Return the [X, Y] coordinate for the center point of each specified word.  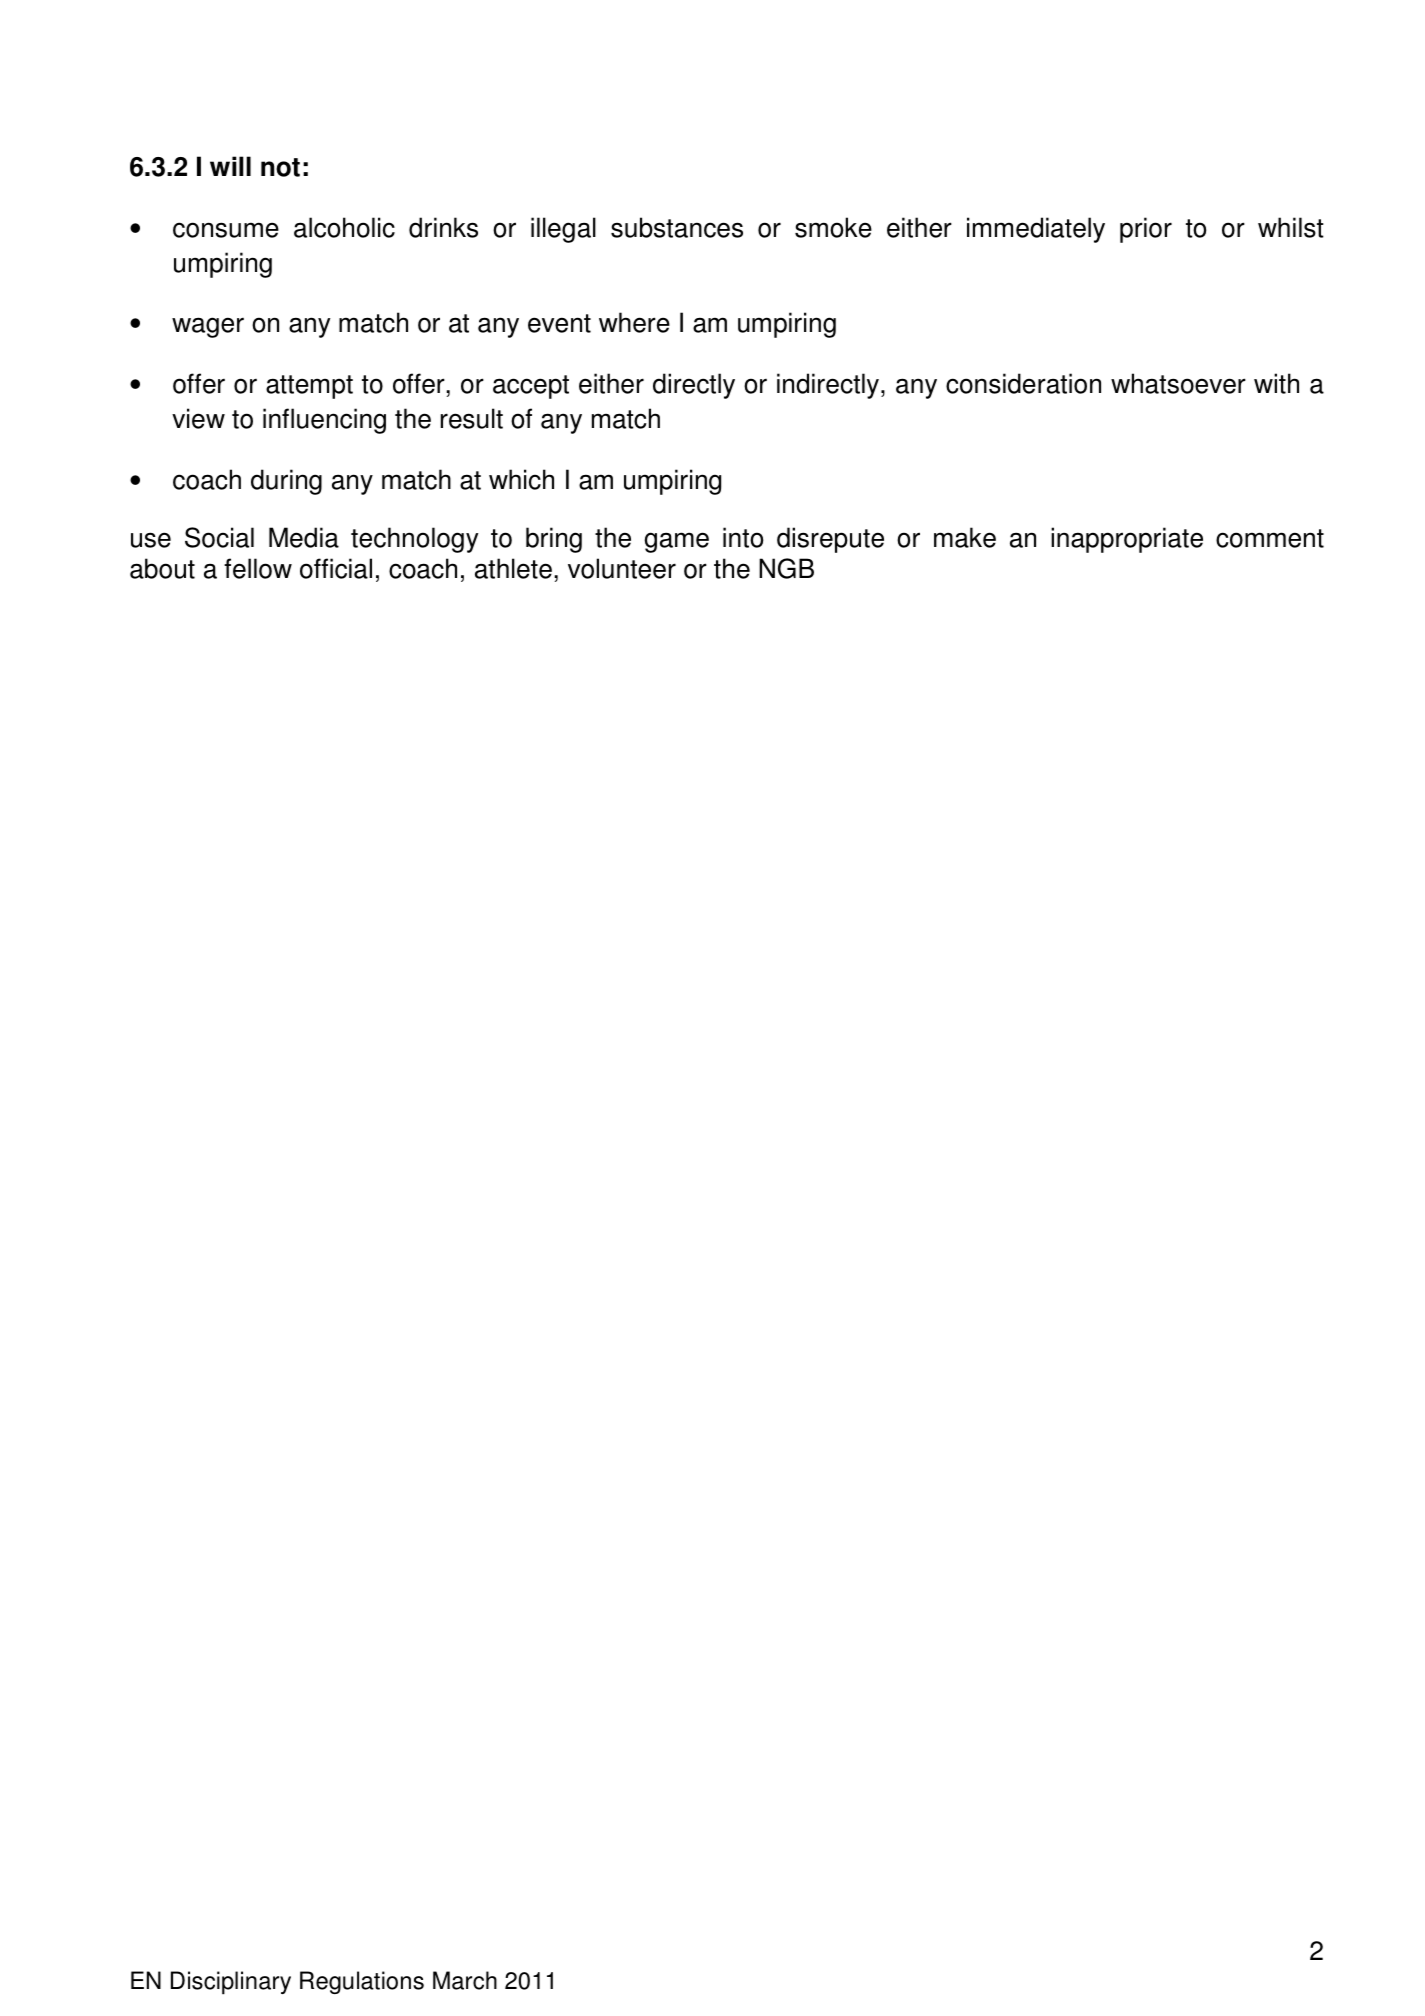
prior [1146, 230]
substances [677, 227]
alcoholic [344, 227]
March [465, 1980]
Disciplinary [231, 1983]
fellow [258, 568]
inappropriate [1127, 540]
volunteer [622, 568]
